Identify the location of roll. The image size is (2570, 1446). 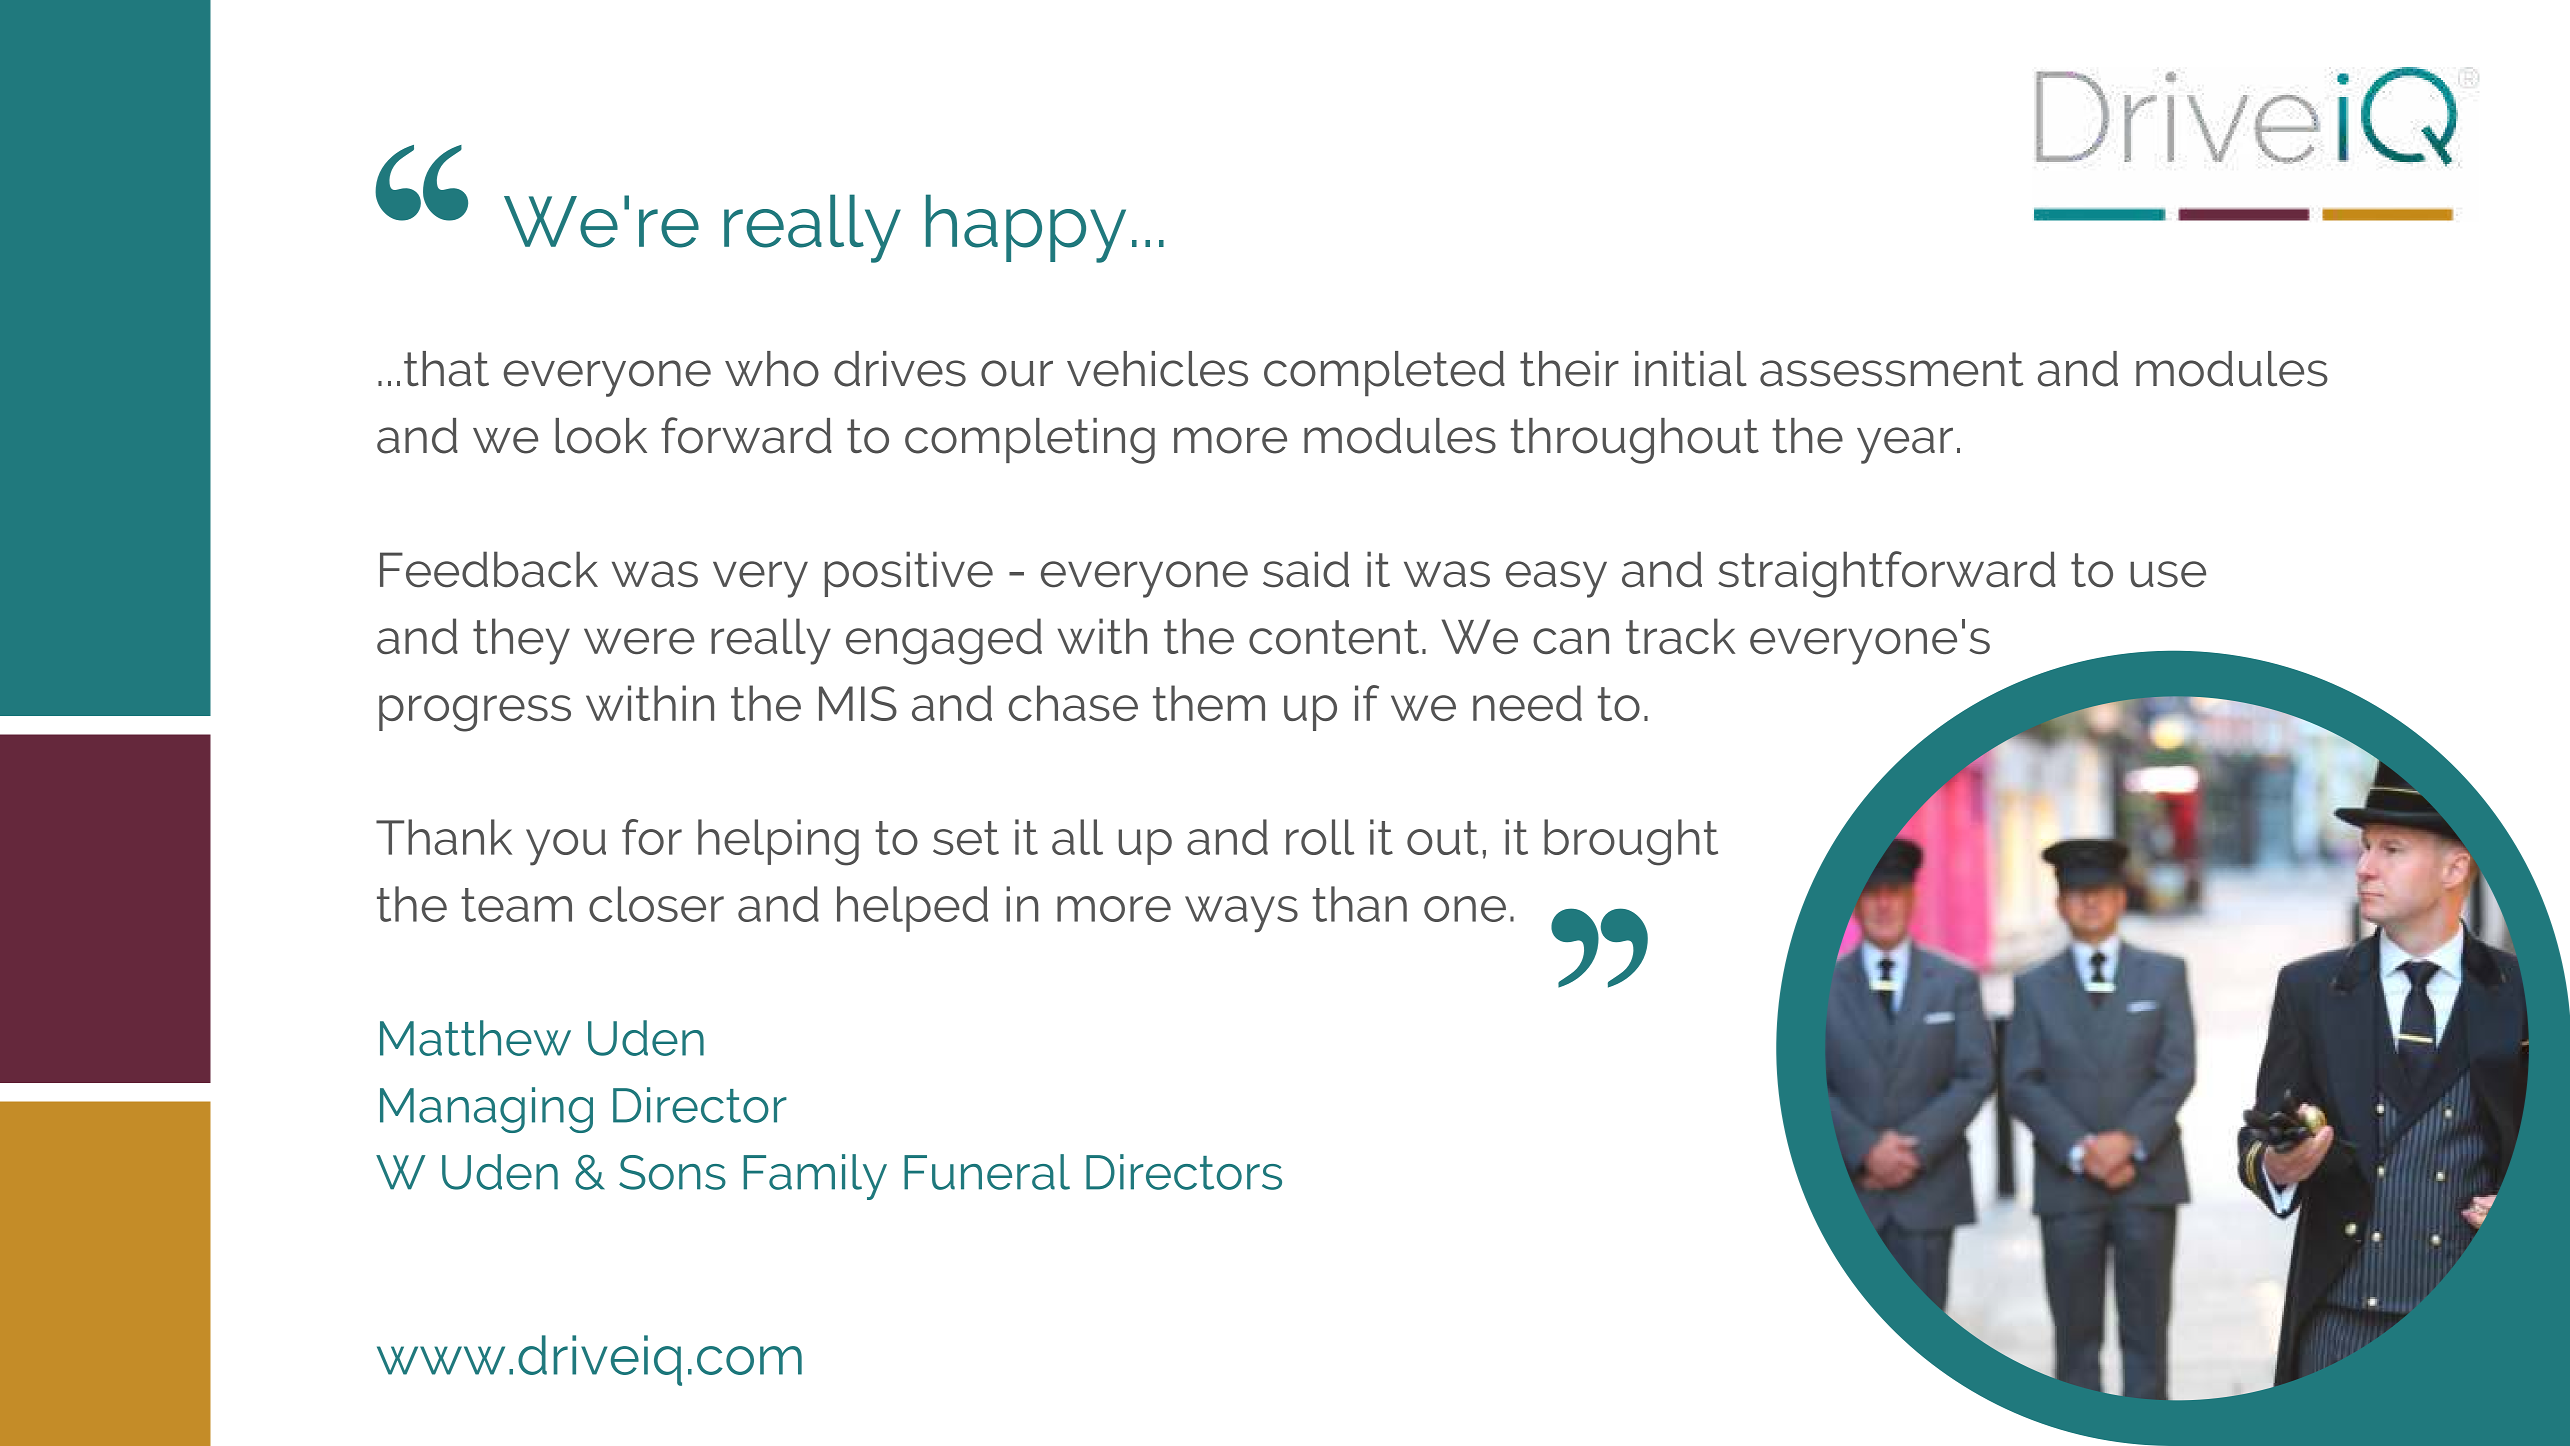
(1320, 837).
